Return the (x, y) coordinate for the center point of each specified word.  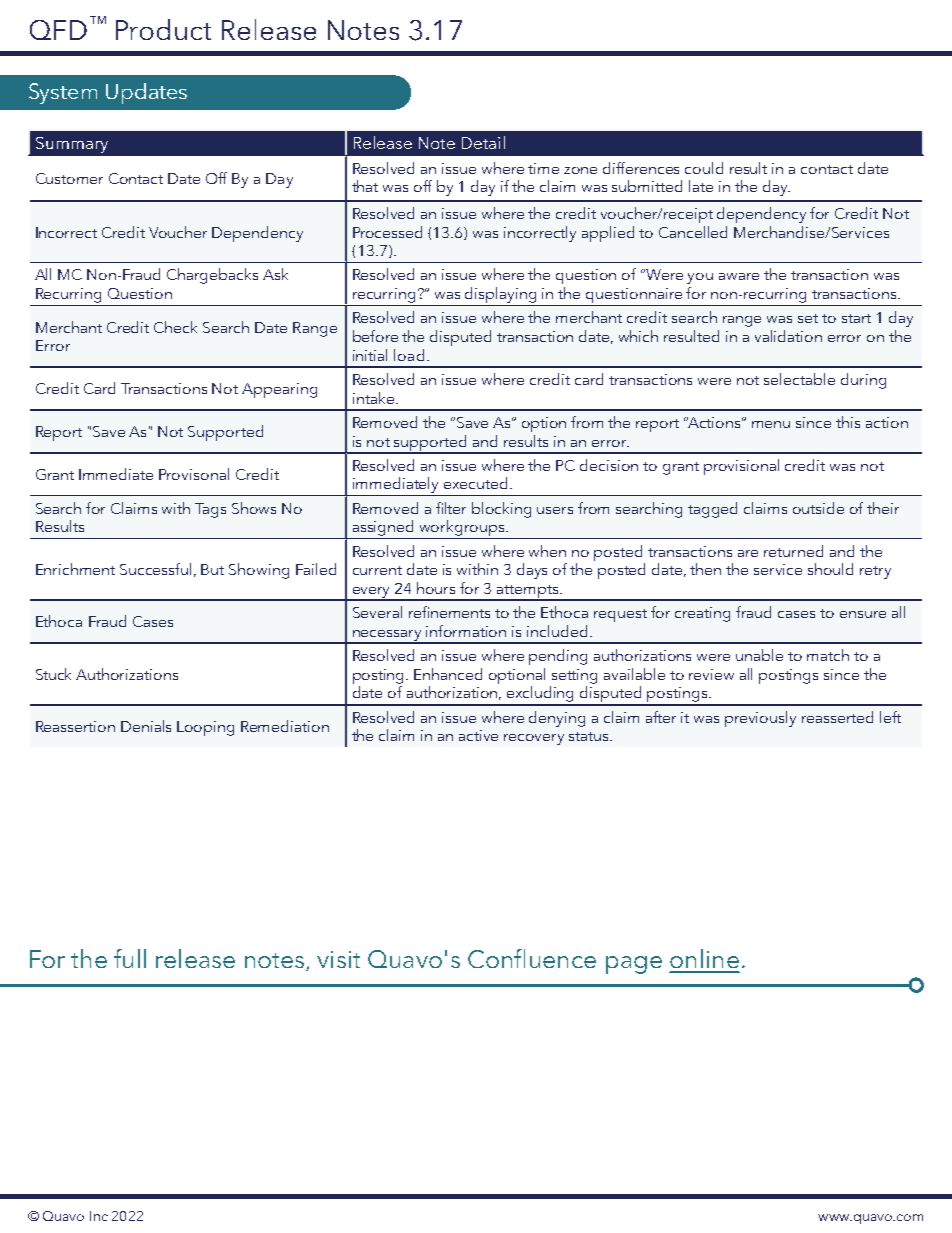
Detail (483, 142)
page (634, 965)
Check (175, 327)
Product (163, 29)
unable (759, 655)
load (409, 355)
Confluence (532, 958)
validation (788, 336)
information (466, 631)
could (704, 168)
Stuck (53, 674)
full (130, 958)
